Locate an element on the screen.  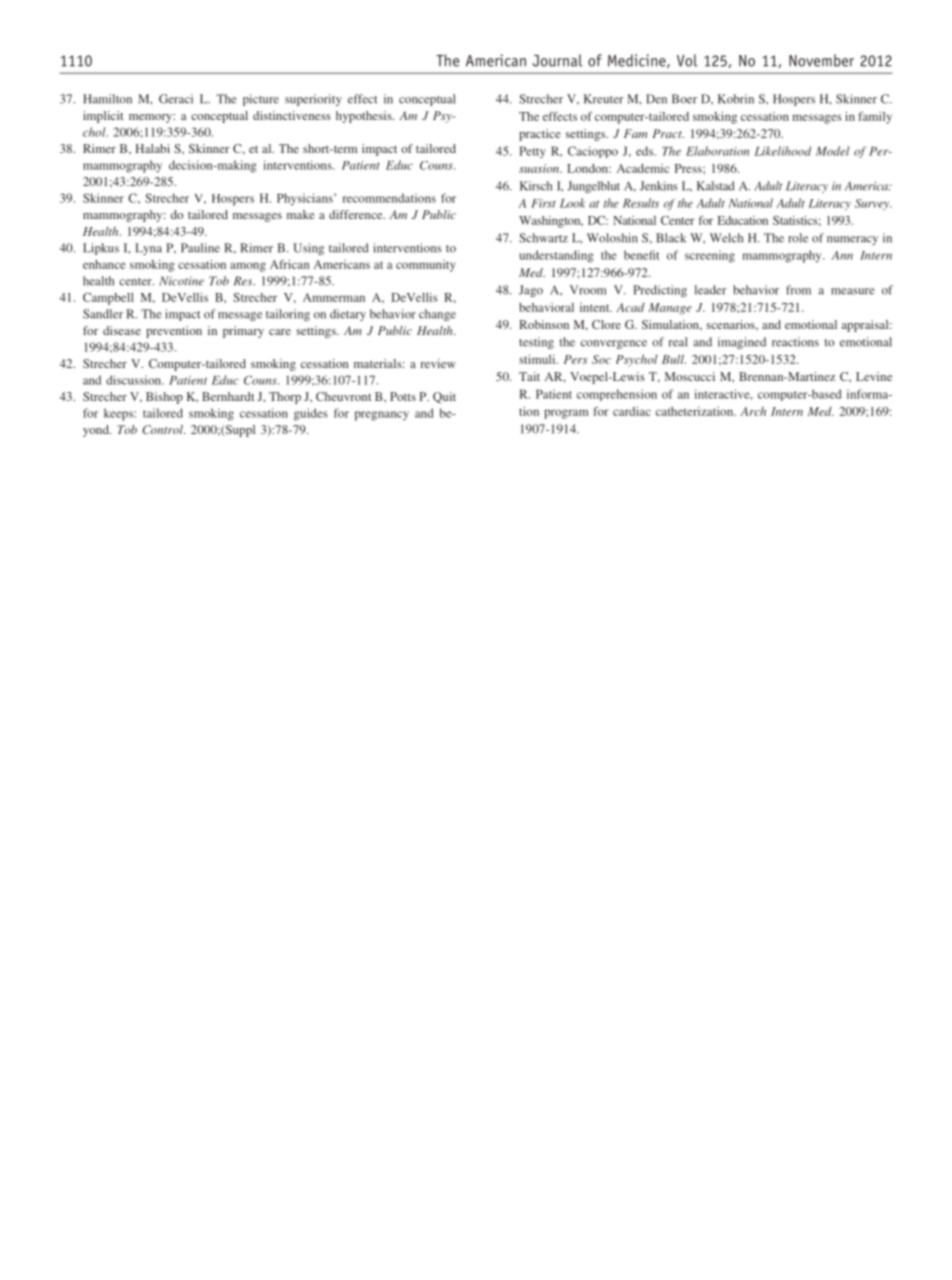
Kirsch is located at coordinates (536, 186).
